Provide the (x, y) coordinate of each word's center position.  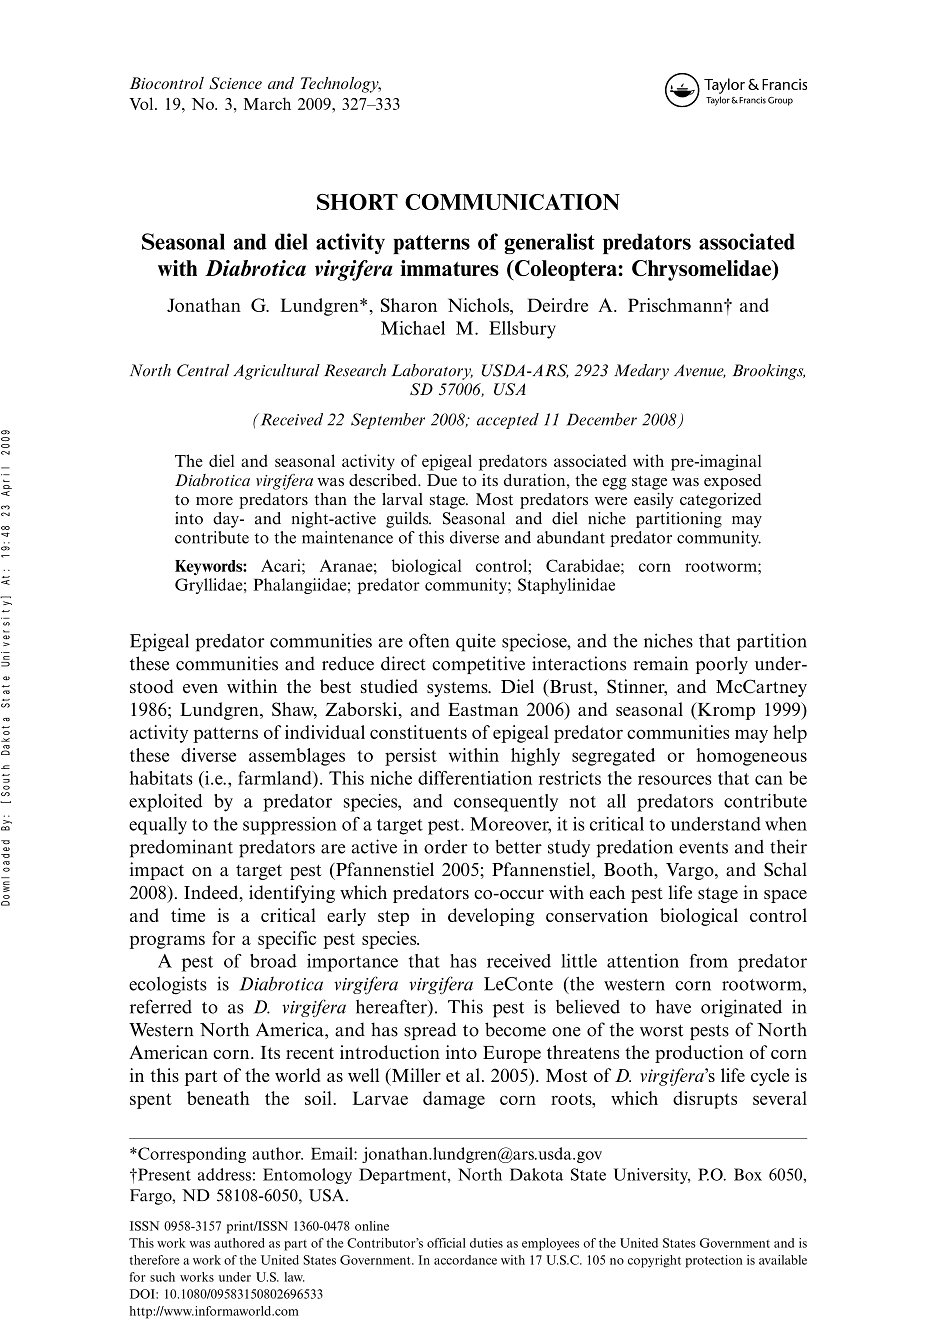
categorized (720, 501)
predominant (181, 848)
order (446, 847)
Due (442, 480)
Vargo (691, 871)
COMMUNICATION (512, 202)
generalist (550, 243)
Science (235, 83)
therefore (154, 1260)
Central (203, 370)
